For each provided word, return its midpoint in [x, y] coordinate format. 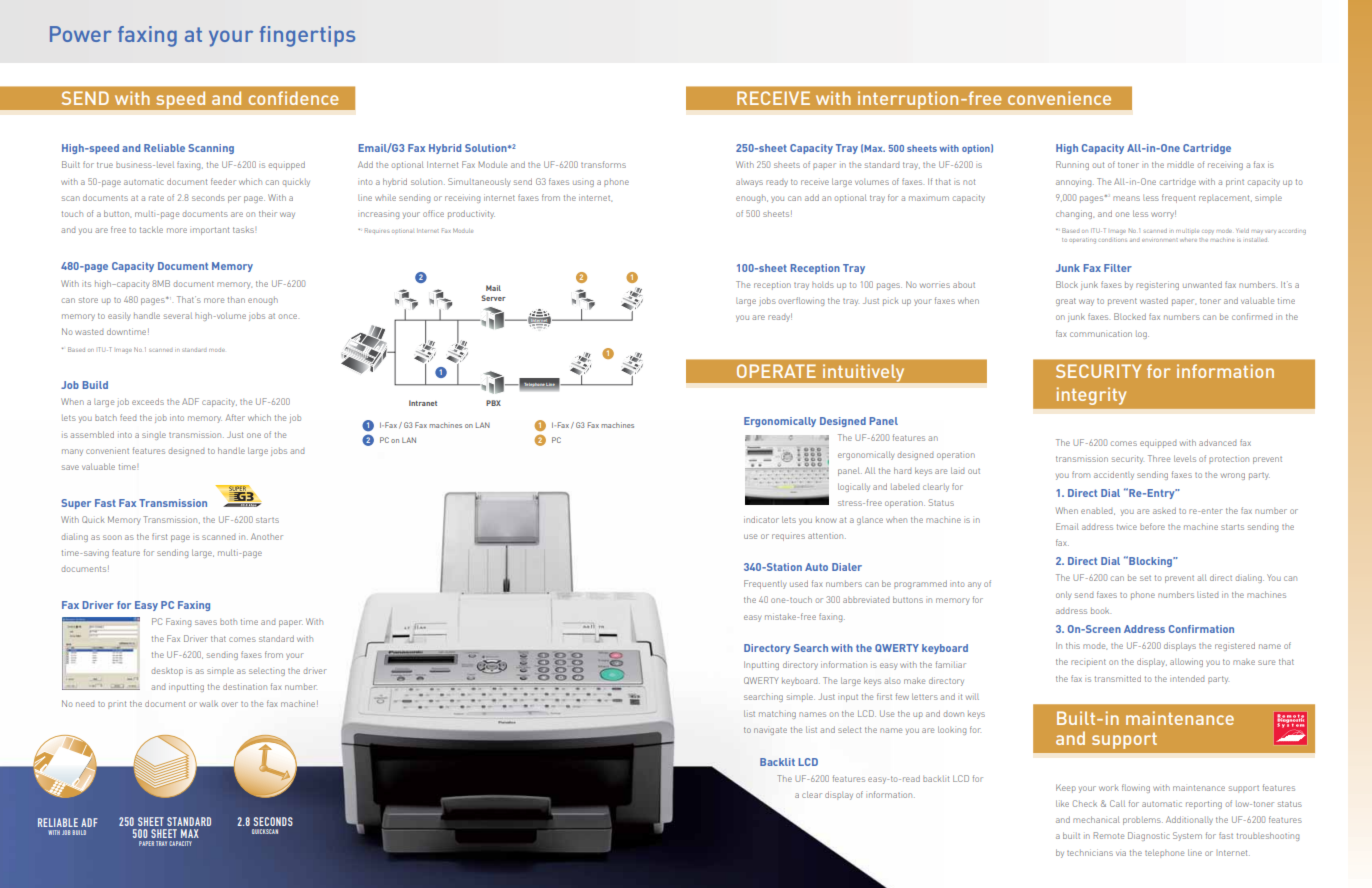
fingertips [307, 36]
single [154, 435]
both [228, 622]
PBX [493, 403]
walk [209, 704]
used [799, 583]
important [209, 231]
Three [1159, 458]
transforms [603, 164]
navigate [770, 731]
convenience [1059, 98]
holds [823, 284]
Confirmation [1201, 629]
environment [1160, 240]
